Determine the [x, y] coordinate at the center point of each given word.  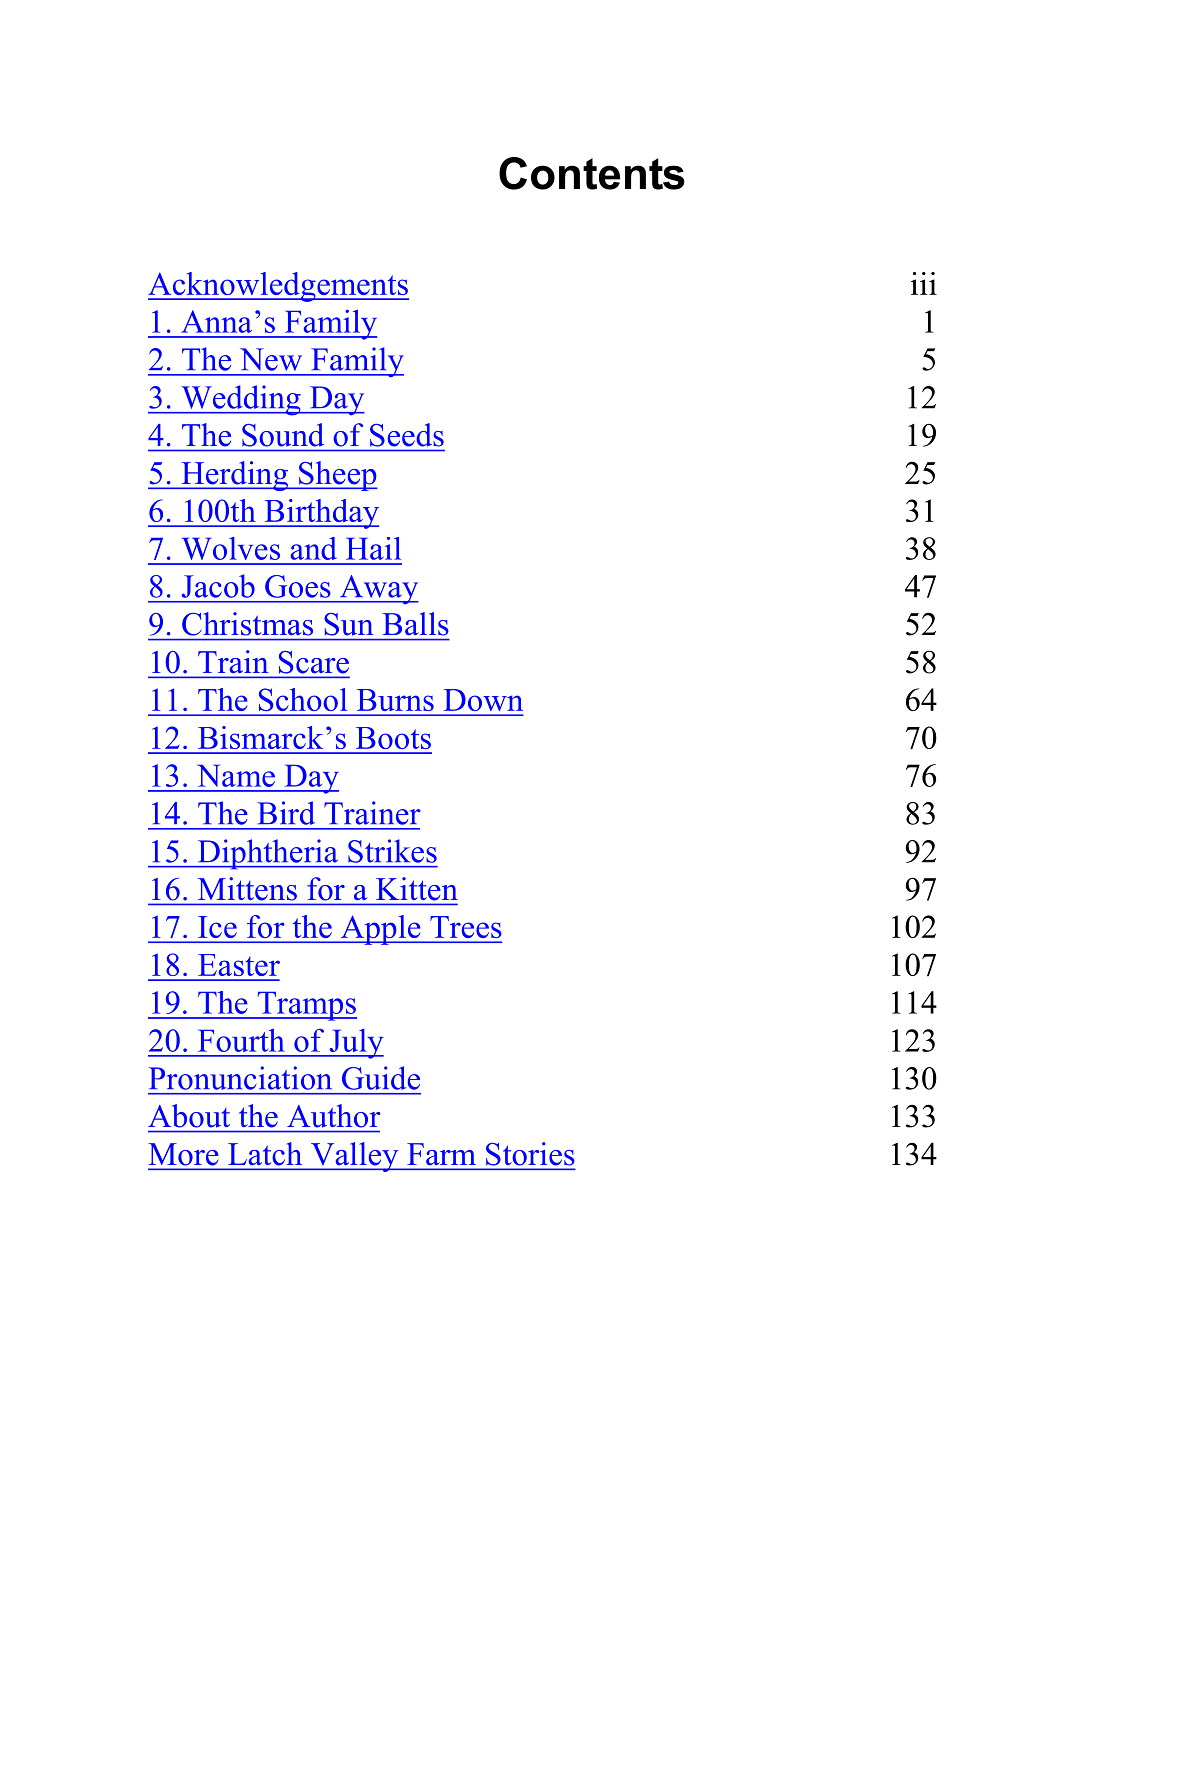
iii [924, 283]
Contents [592, 173]
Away [378, 590]
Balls [416, 624]
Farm [442, 1154]
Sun [349, 624]
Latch [265, 1153]
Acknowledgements [278, 287]
